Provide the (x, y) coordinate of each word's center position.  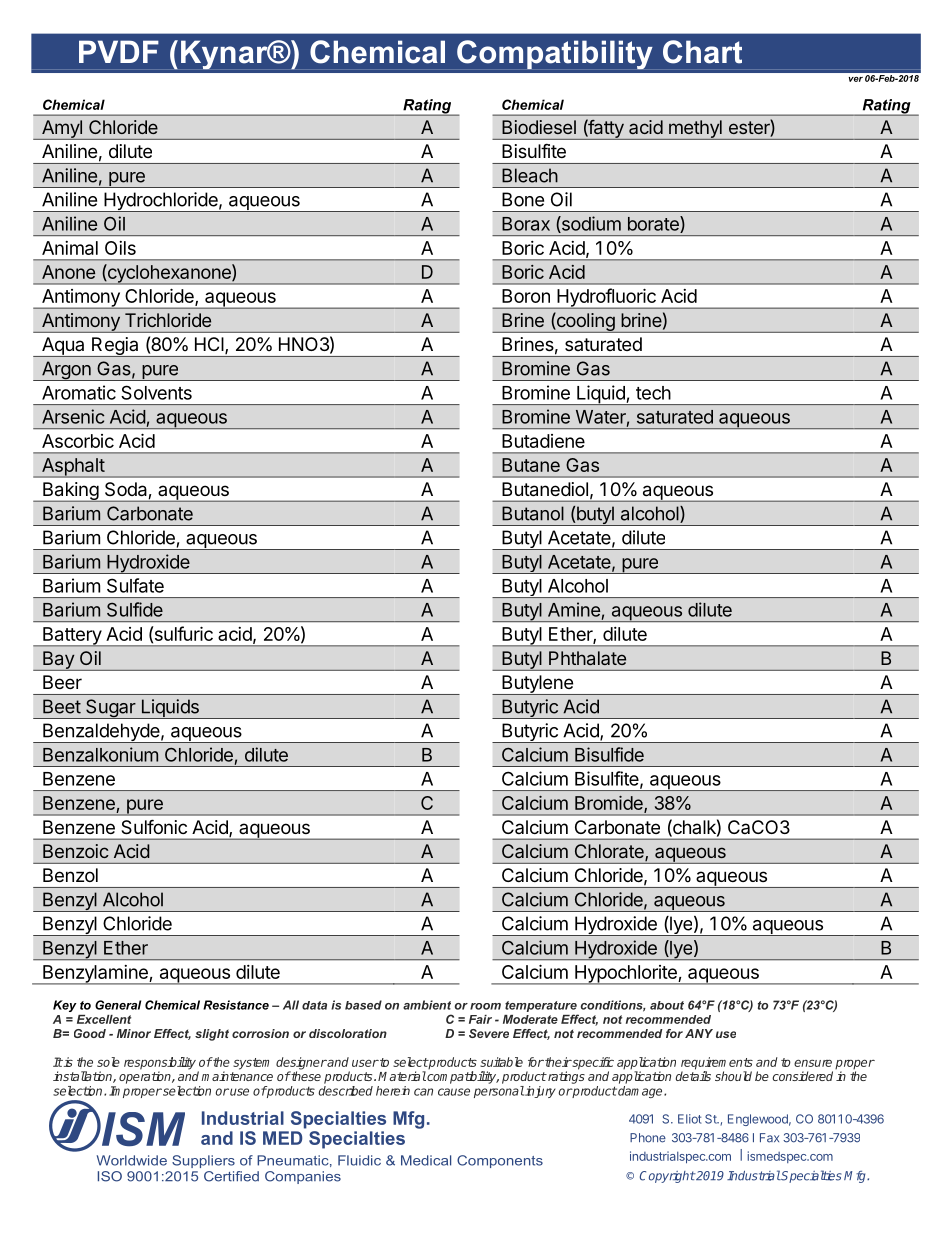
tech (653, 393)
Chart (702, 52)
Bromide (610, 804)
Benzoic (76, 851)
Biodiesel (539, 127)
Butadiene (543, 441)
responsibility (160, 1064)
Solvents (156, 392)
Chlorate (610, 852)
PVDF (119, 51)
